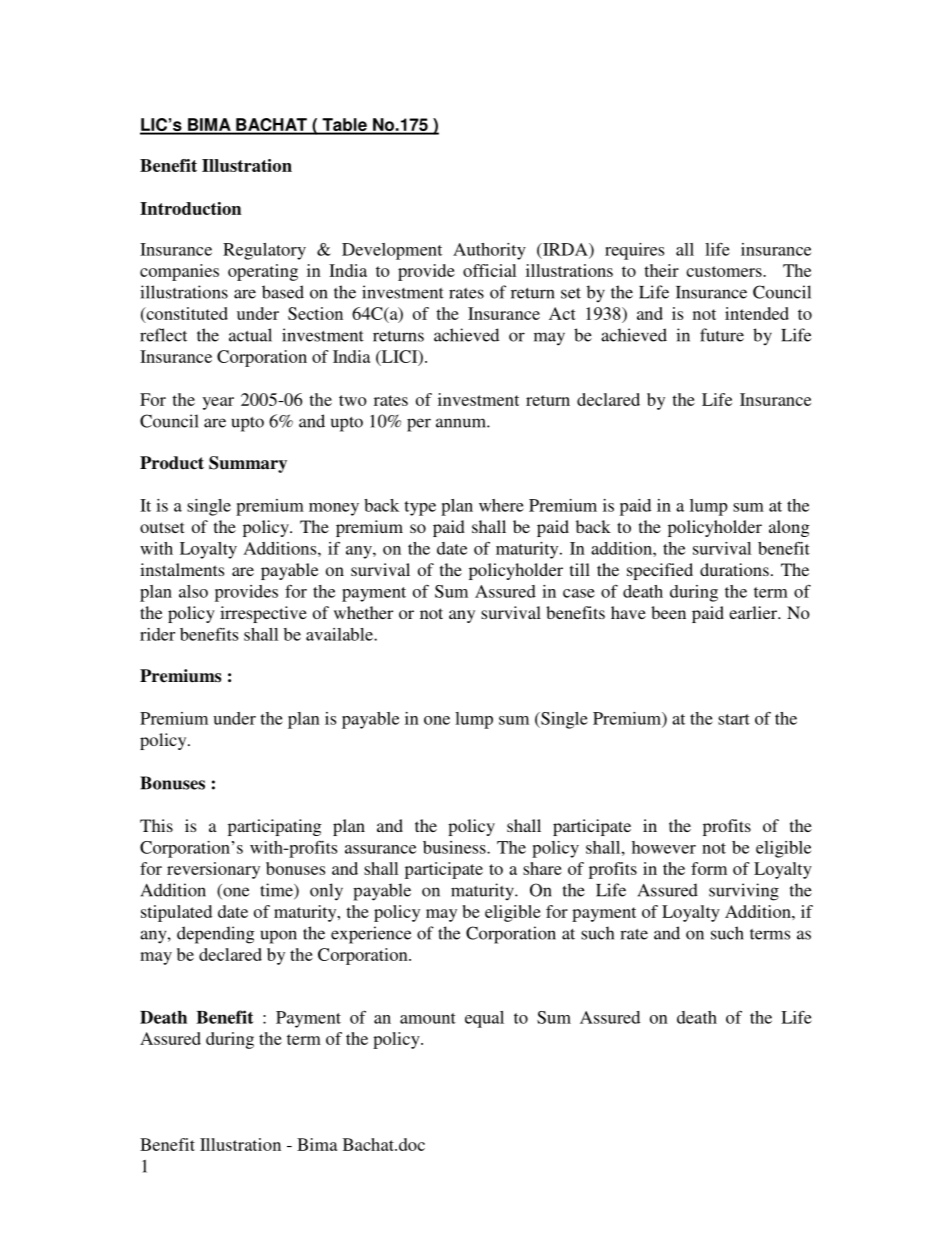  What do you see at coordinates (501, 505) in the page?
I see `where` at bounding box center [501, 505].
